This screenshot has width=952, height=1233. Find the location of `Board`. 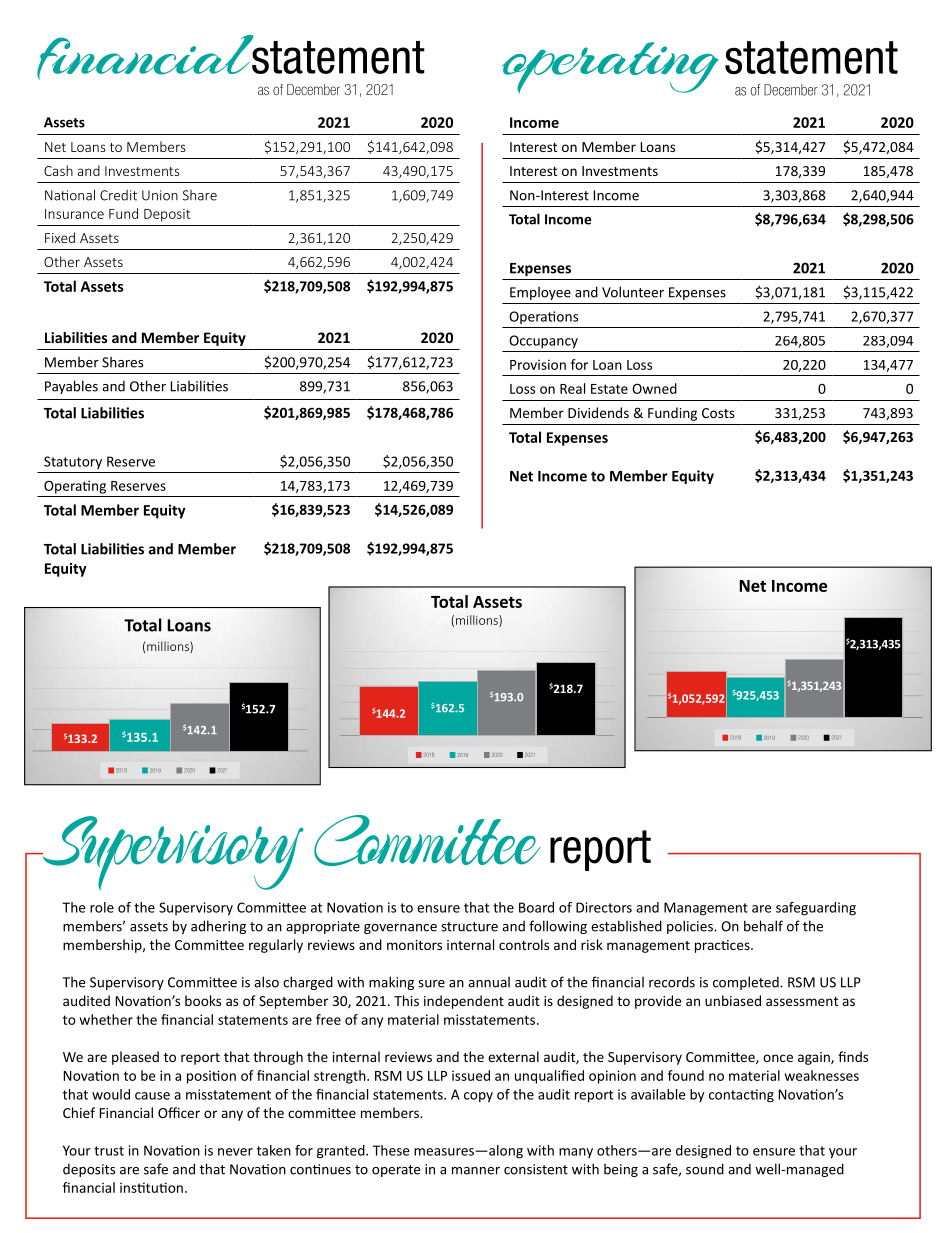

Board is located at coordinates (536, 907).
